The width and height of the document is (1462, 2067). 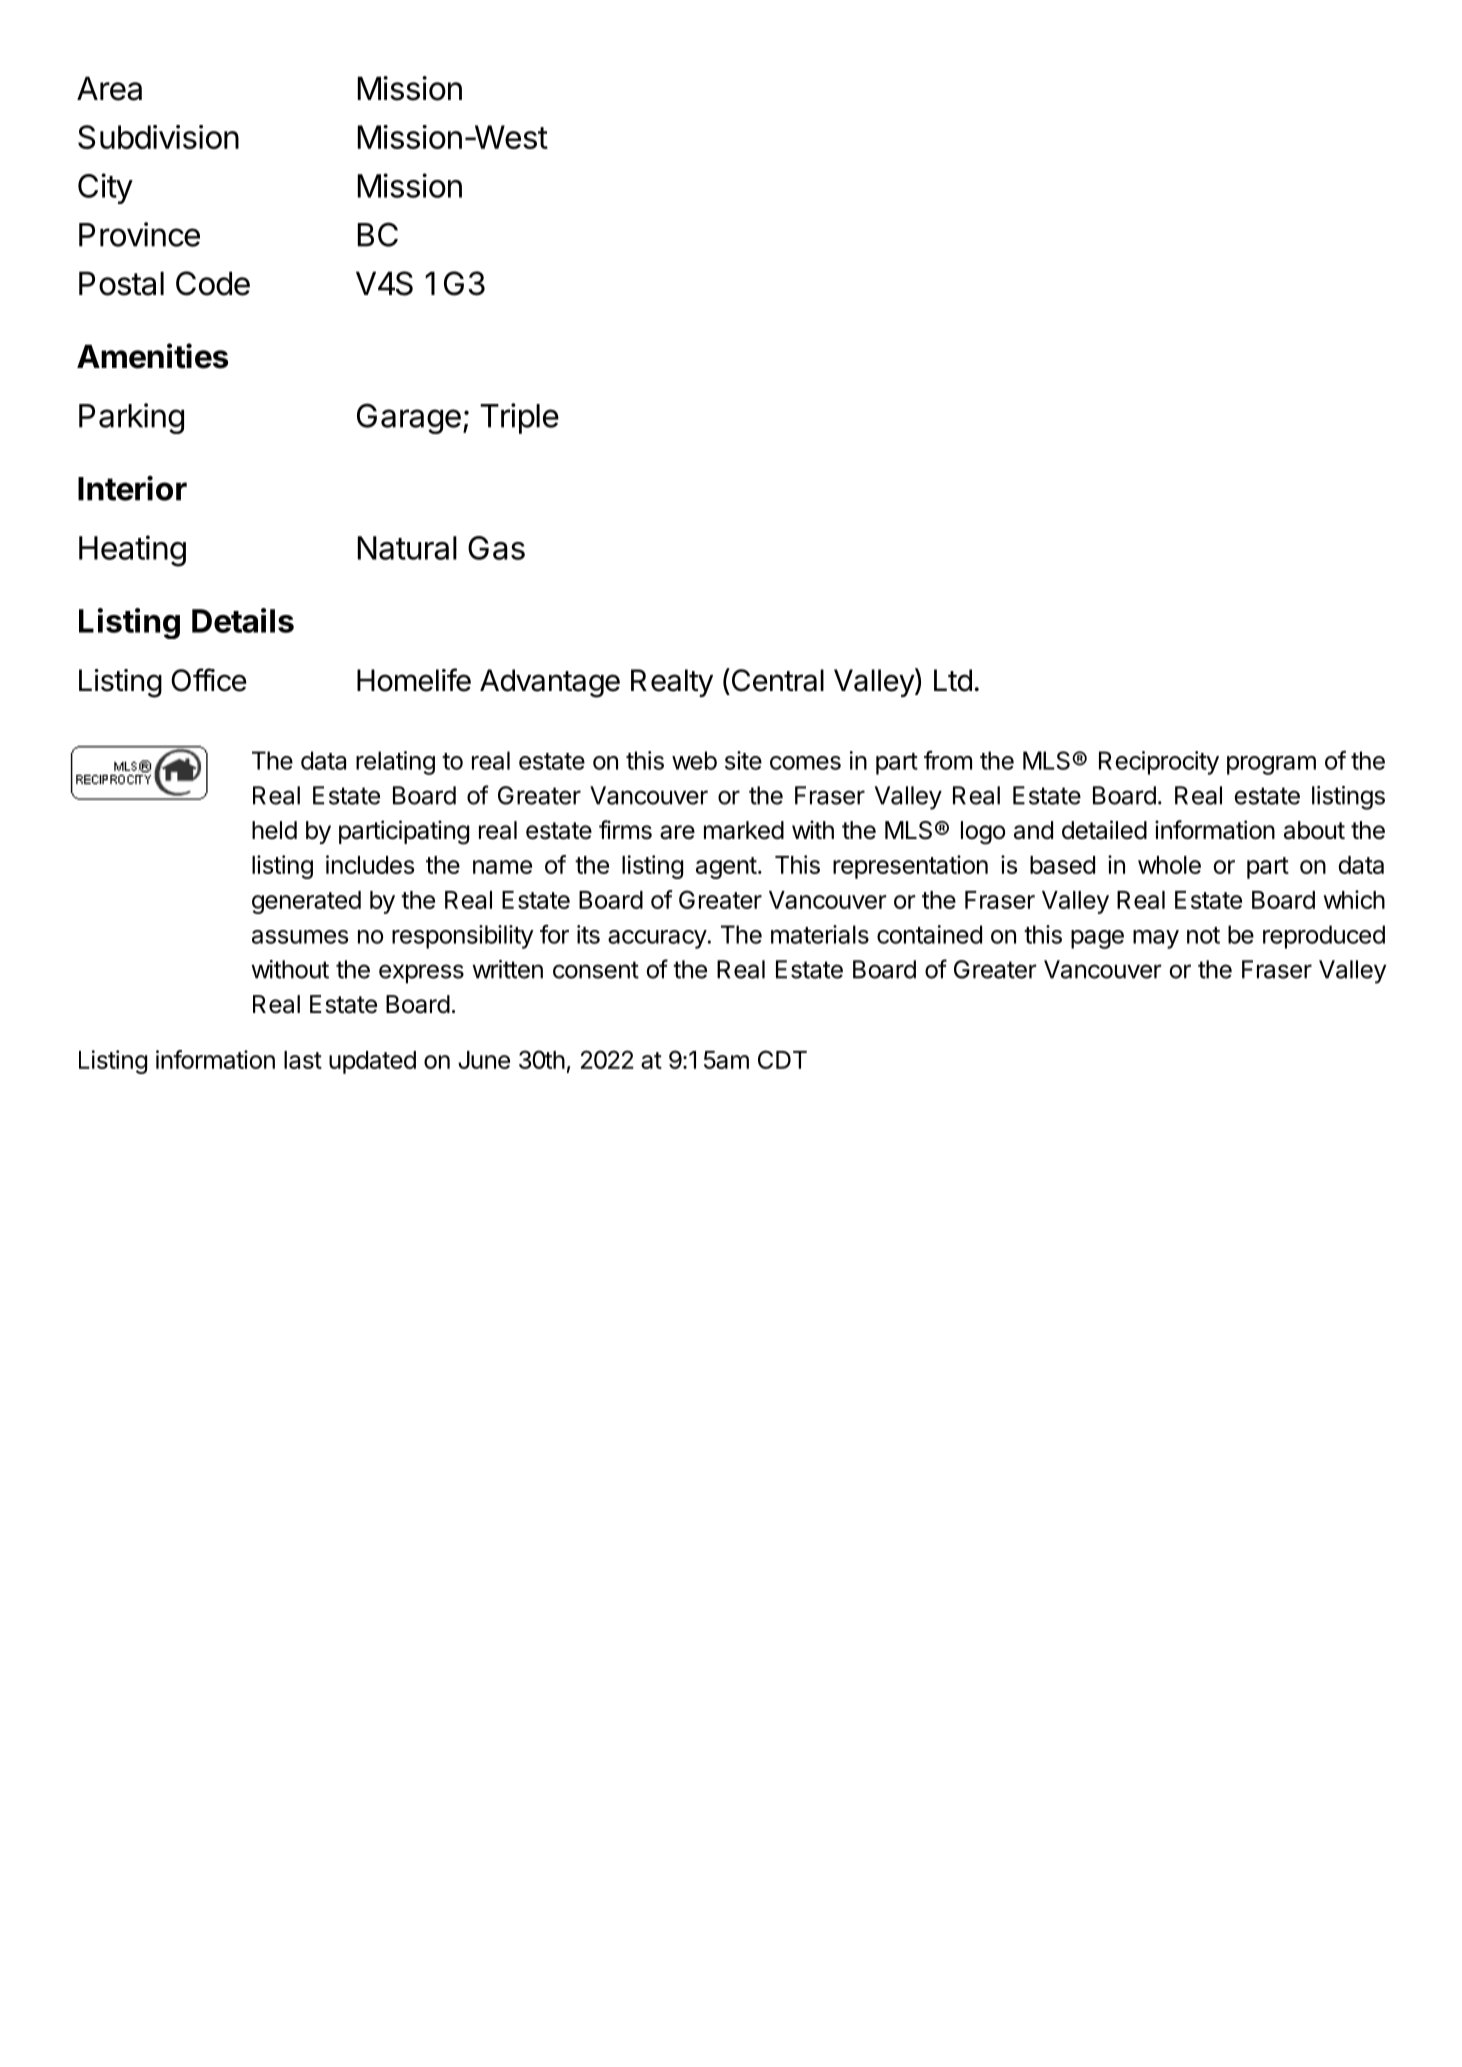 What do you see at coordinates (303, 1060) in the document?
I see `last` at bounding box center [303, 1060].
